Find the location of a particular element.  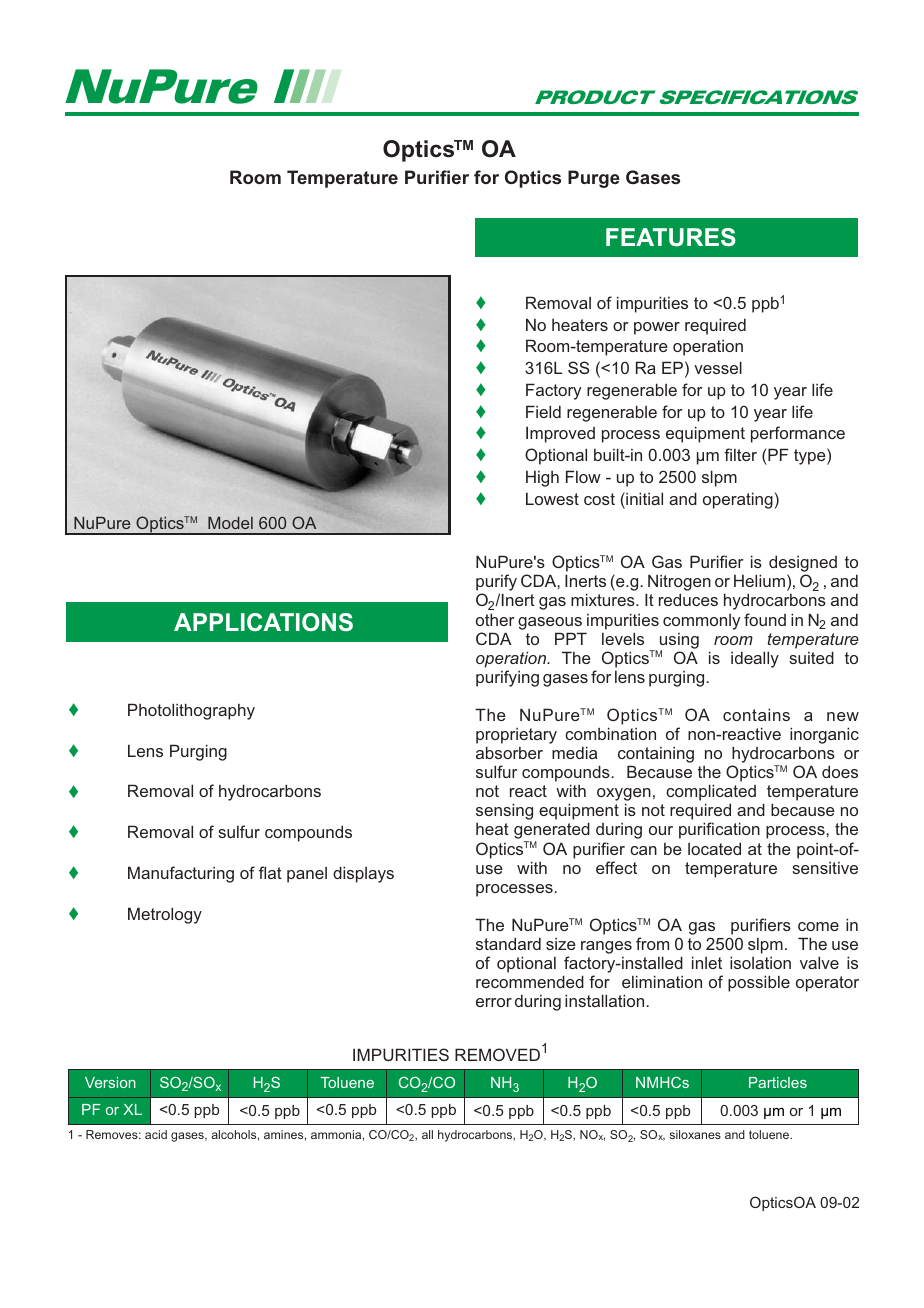

ideally is located at coordinates (755, 659).
